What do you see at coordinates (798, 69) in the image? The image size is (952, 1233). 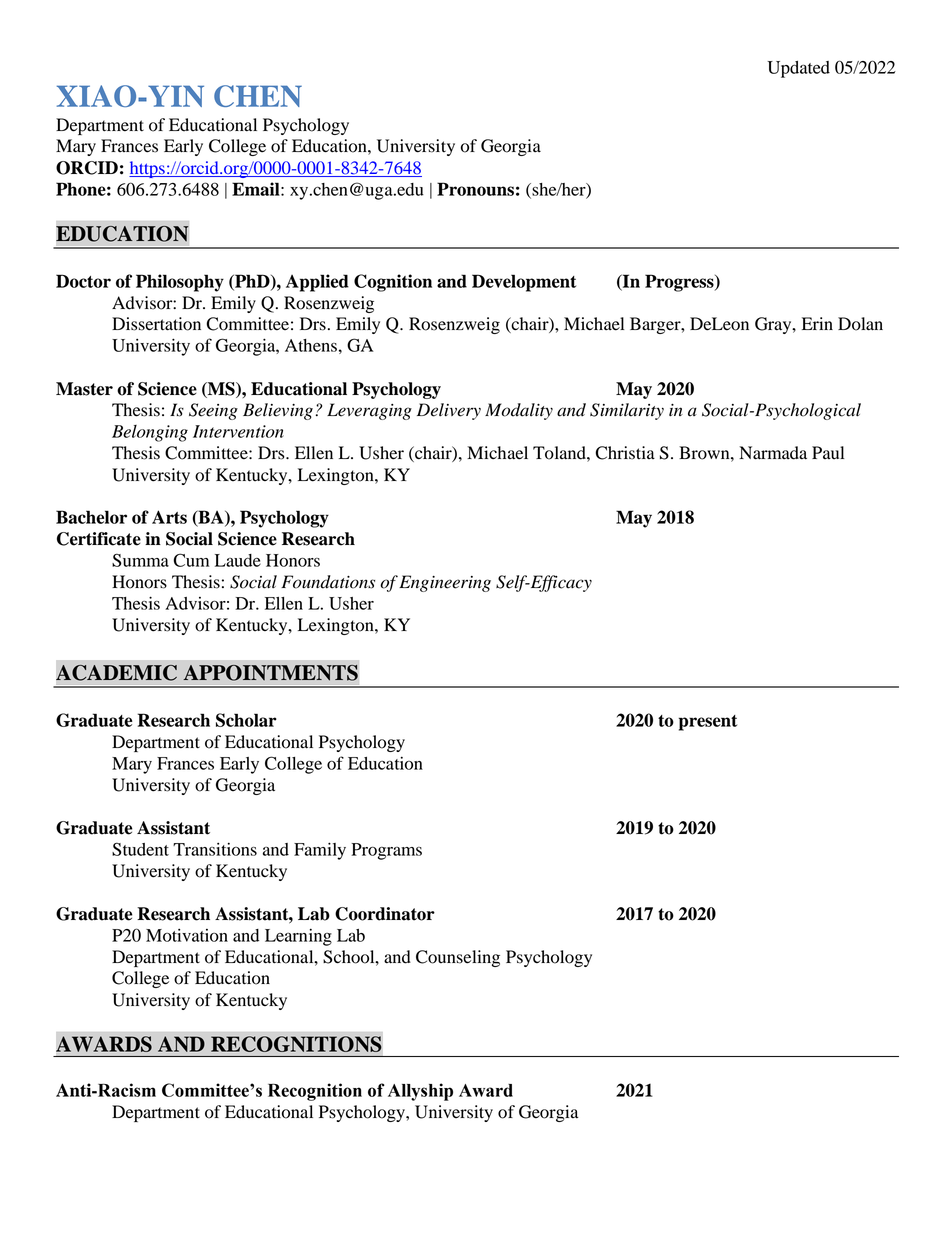 I see `Updated` at bounding box center [798, 69].
